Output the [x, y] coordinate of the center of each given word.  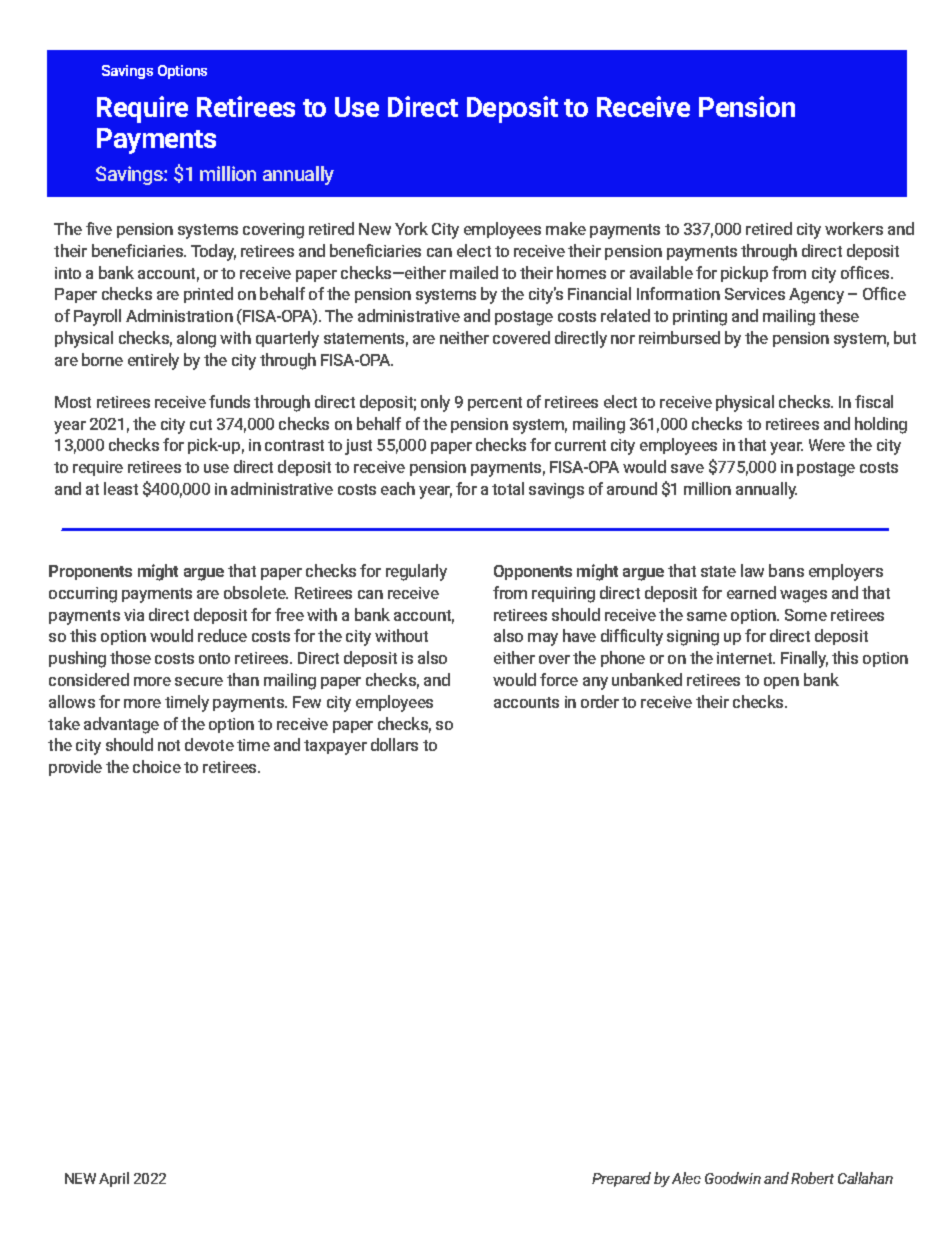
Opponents [533, 572]
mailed [474, 272]
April [114, 1179]
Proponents [90, 572]
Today [213, 252]
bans [786, 570]
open [781, 683]
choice [157, 766]
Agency [816, 296]
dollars [394, 744]
